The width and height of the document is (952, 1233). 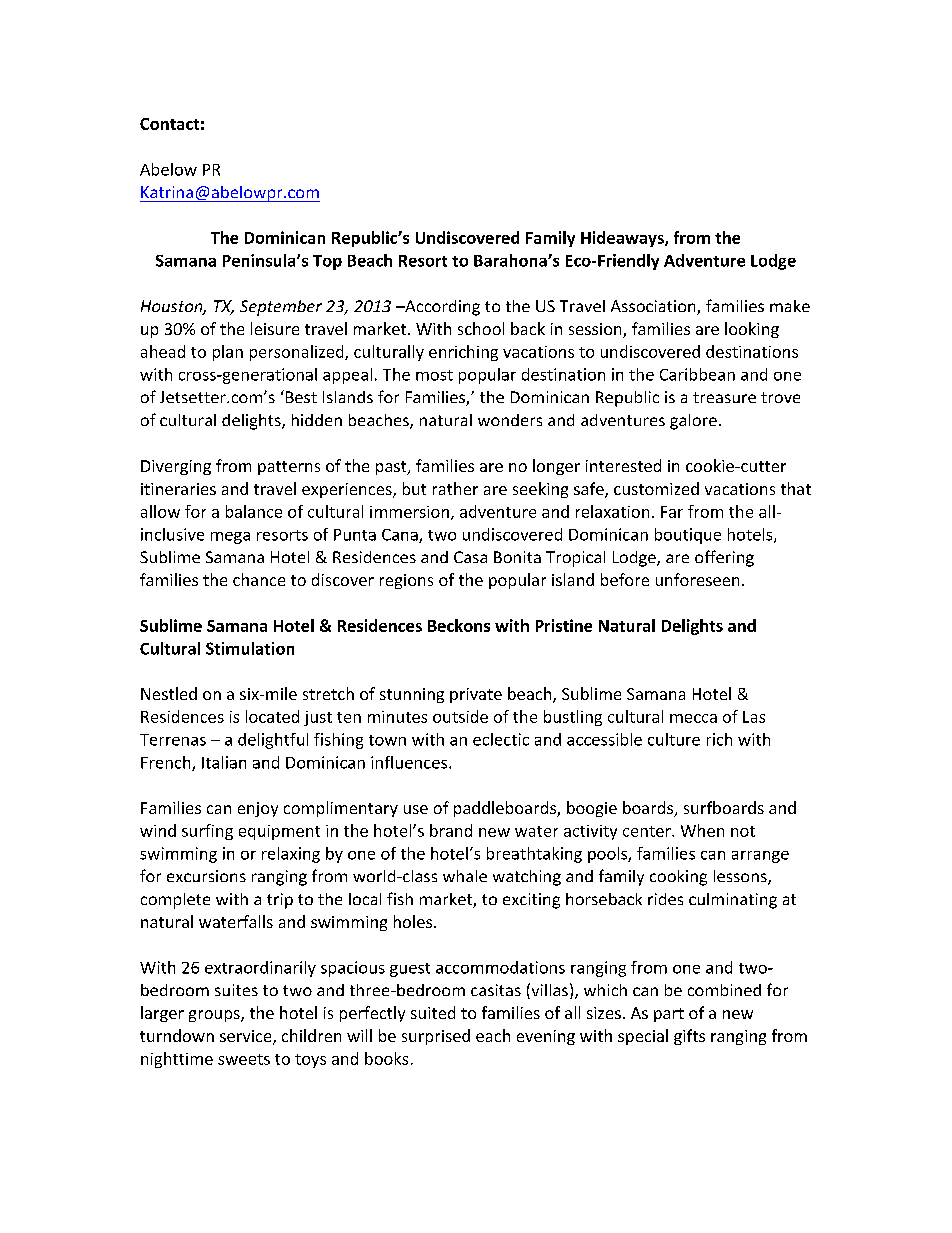 I want to click on service, so click(x=247, y=1037).
